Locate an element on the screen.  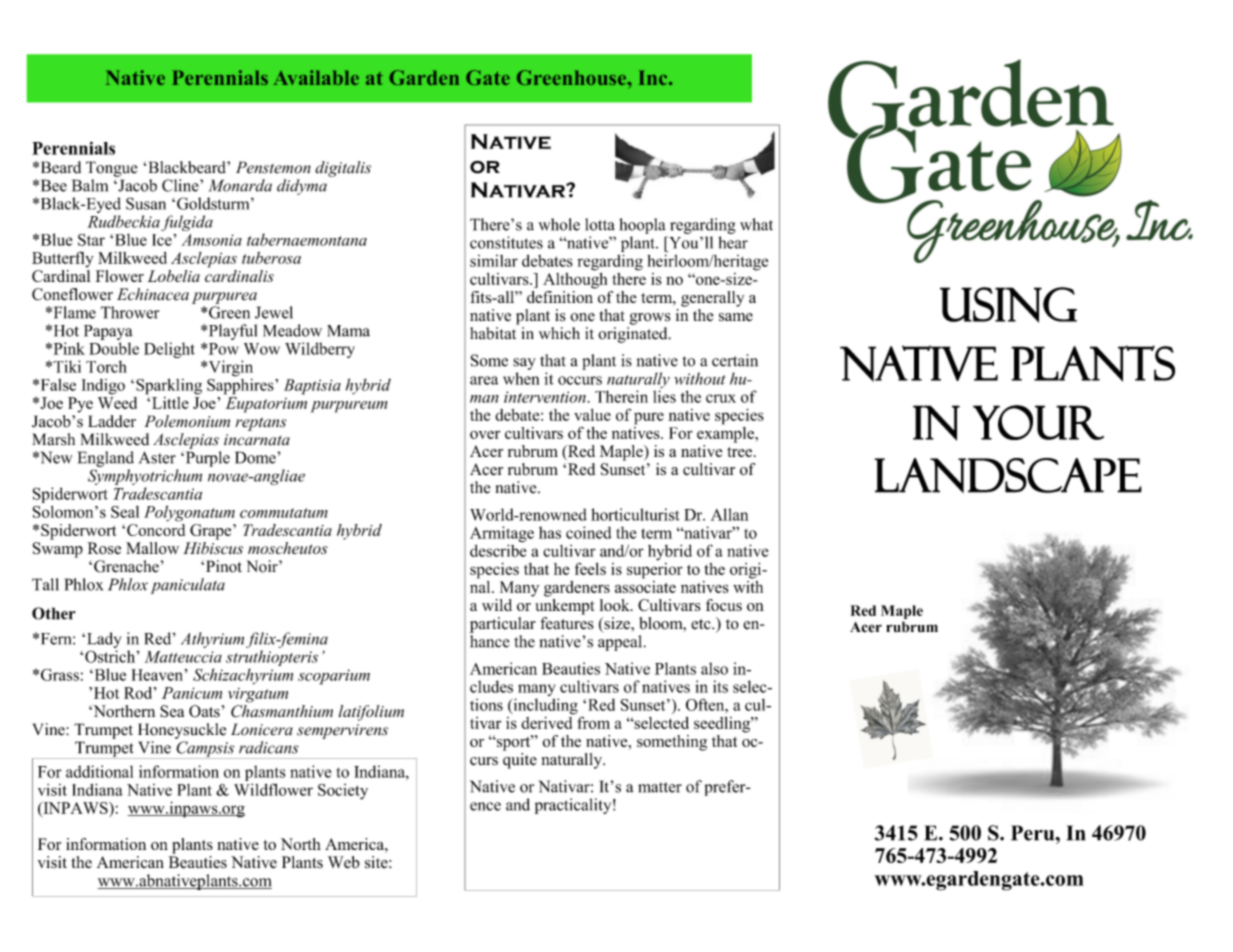
over is located at coordinates (485, 435).
